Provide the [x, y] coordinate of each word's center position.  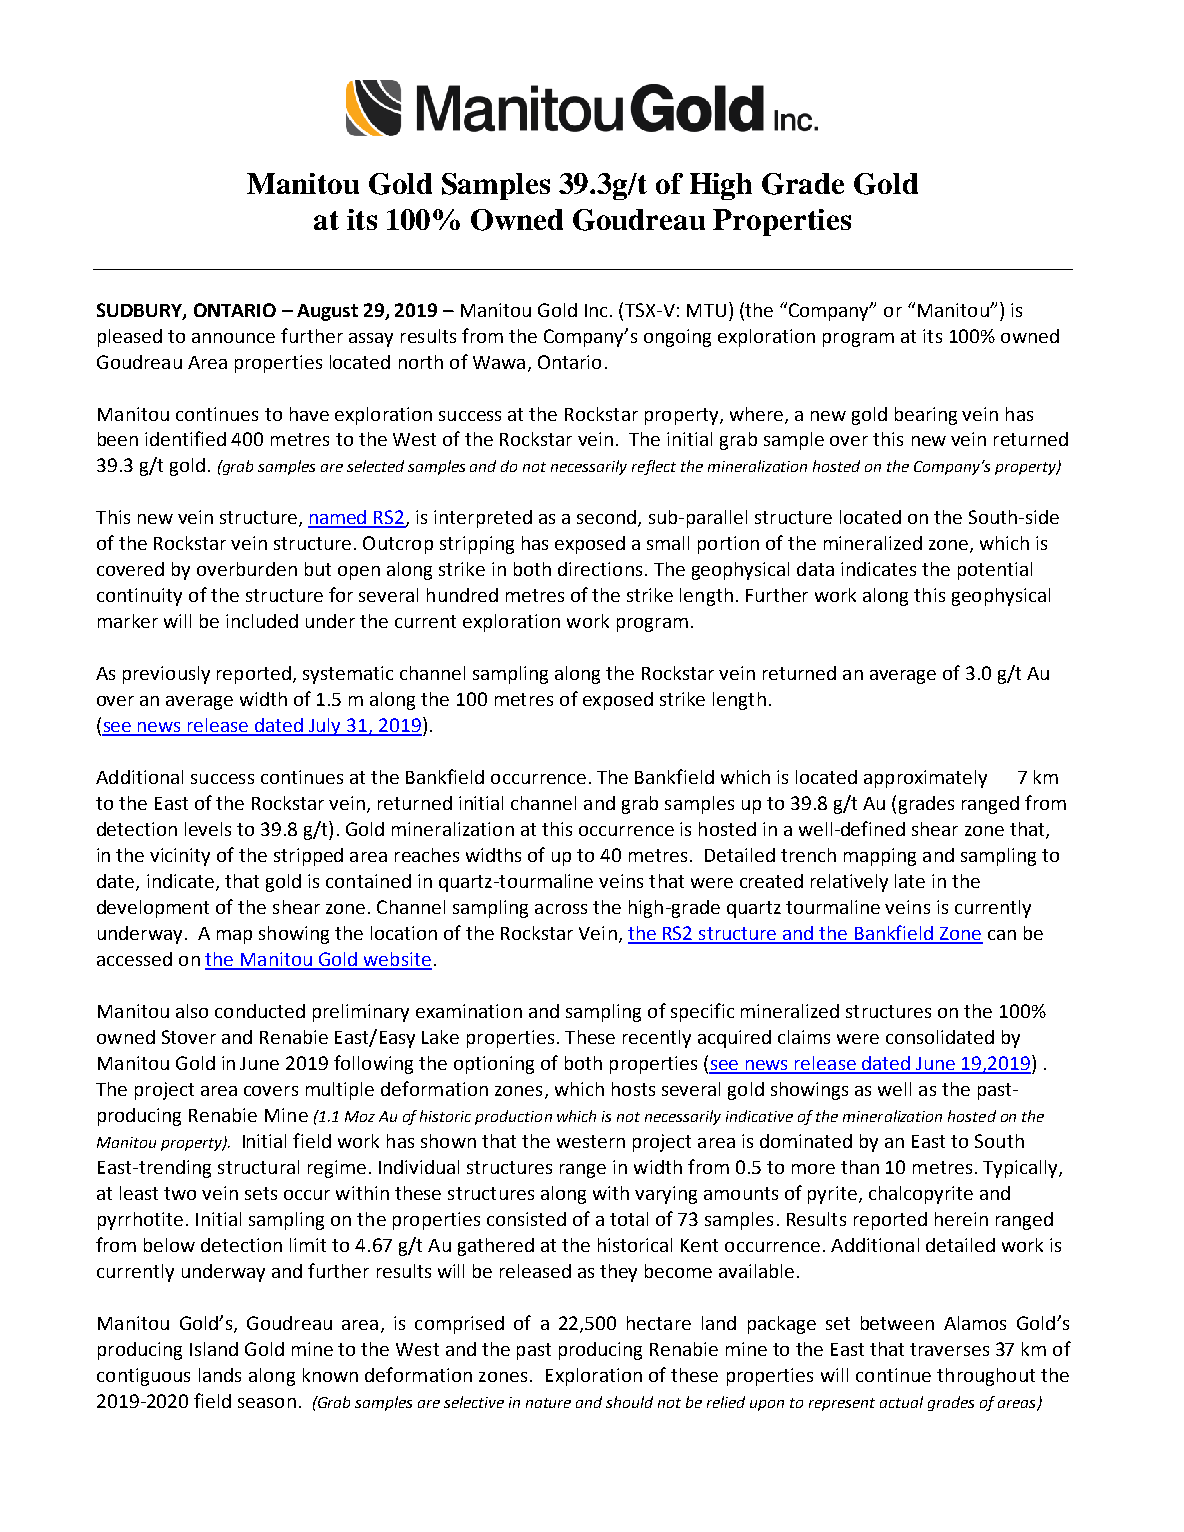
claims [804, 1037]
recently [657, 1039]
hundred [462, 595]
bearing [926, 416]
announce [233, 338]
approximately [925, 779]
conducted [260, 1011]
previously [166, 675]
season [267, 1403]
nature [548, 1403]
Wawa [499, 362]
